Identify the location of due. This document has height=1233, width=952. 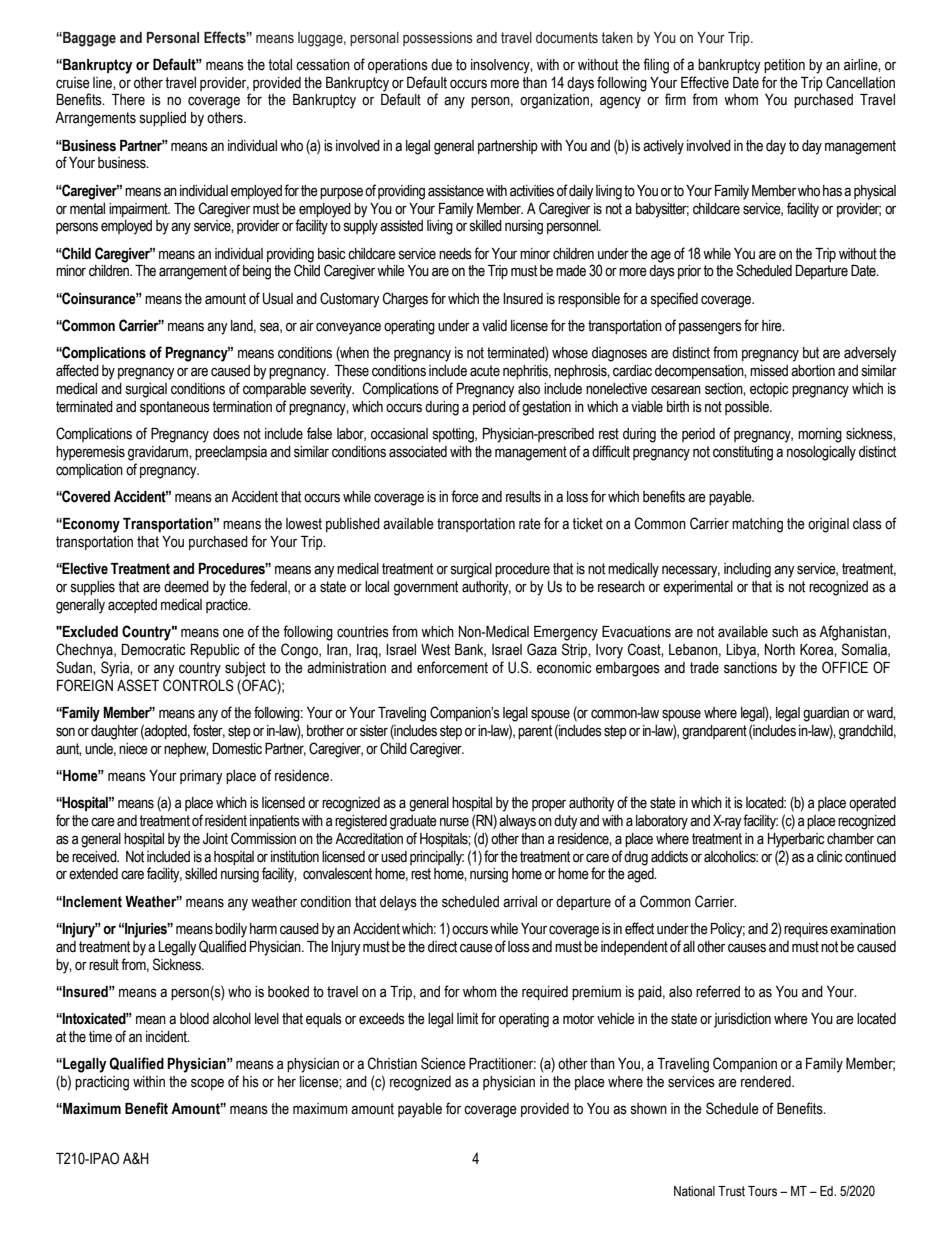
(441, 65).
